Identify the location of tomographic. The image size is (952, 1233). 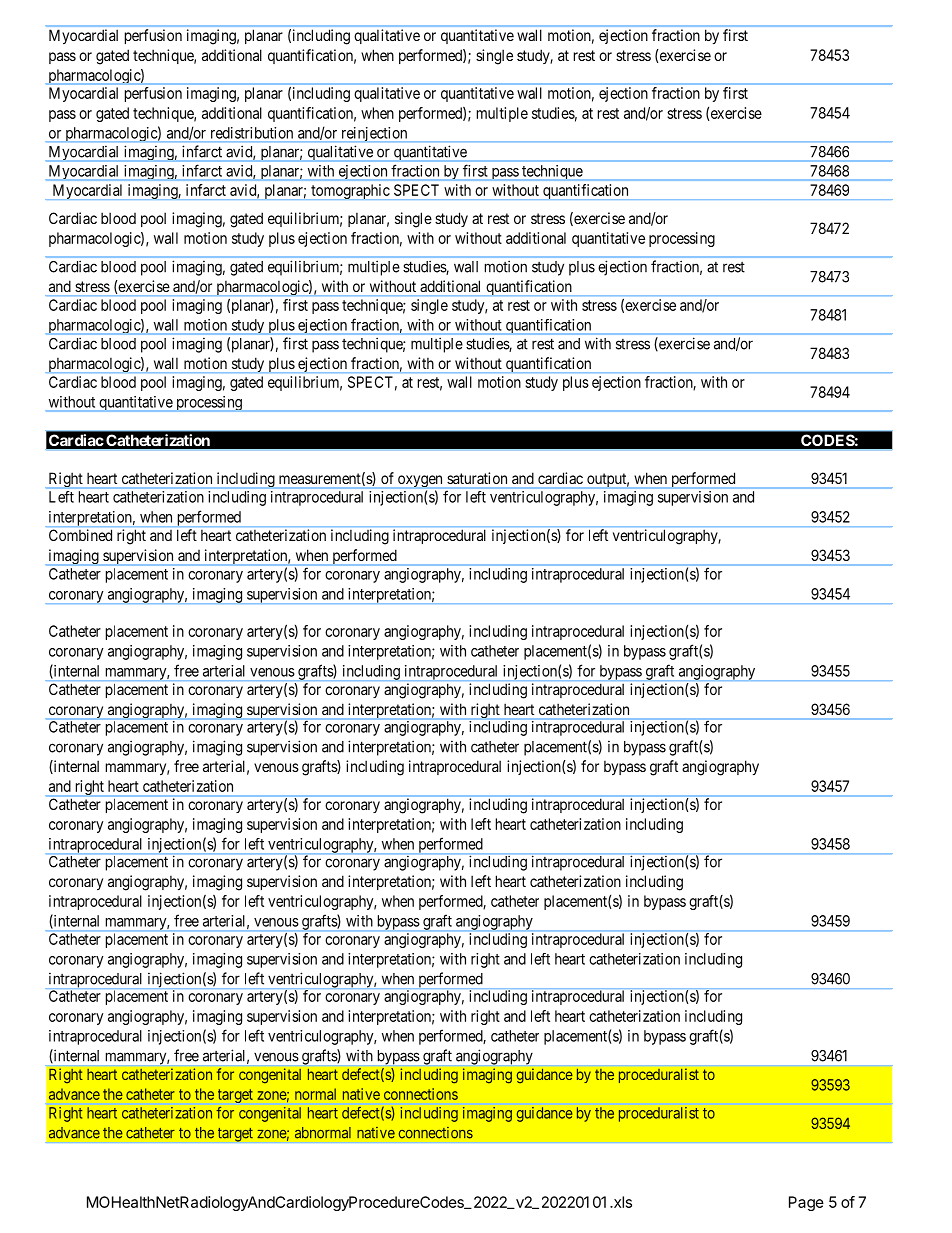
(350, 192).
